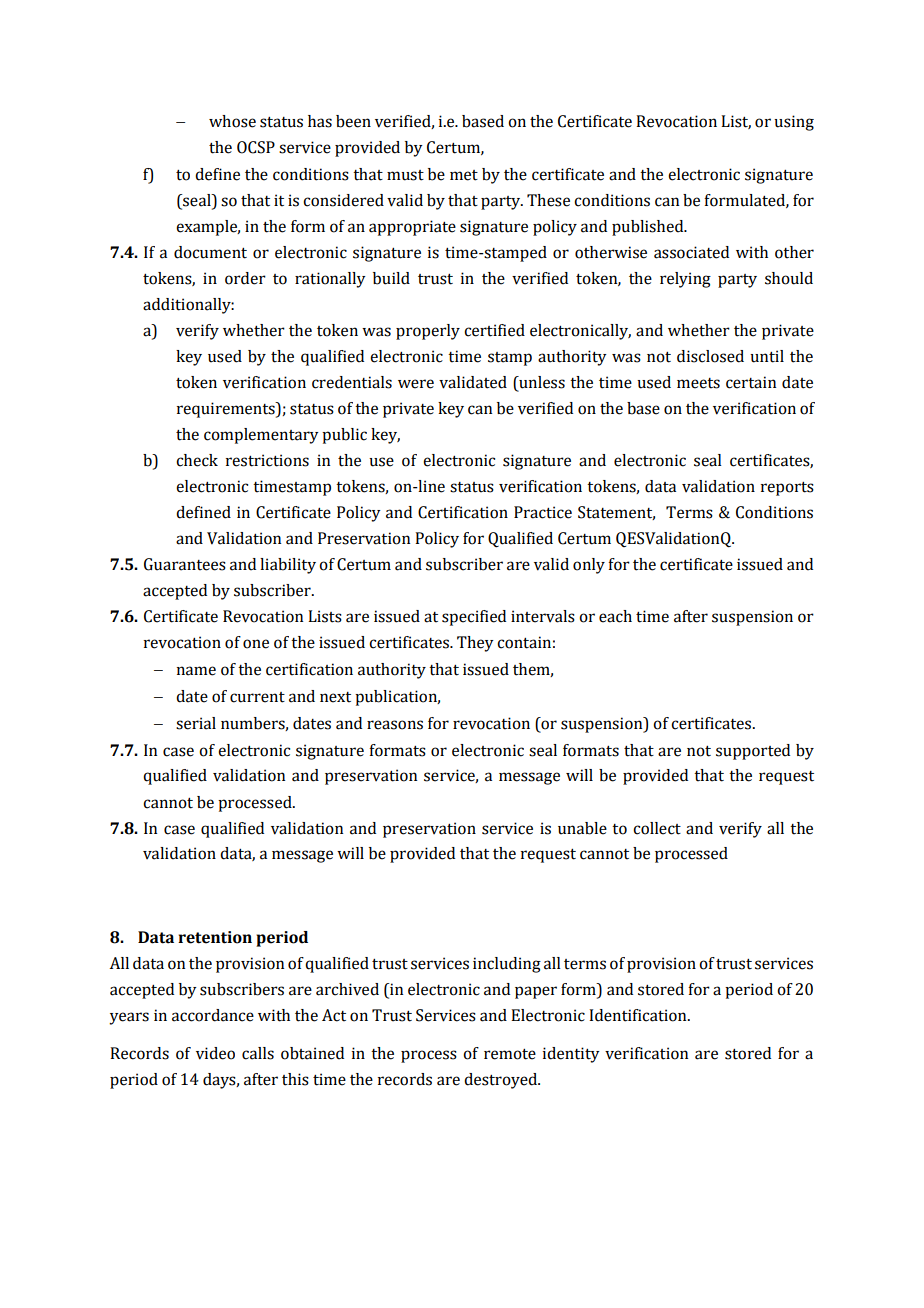  I want to click on serial, so click(196, 723).
